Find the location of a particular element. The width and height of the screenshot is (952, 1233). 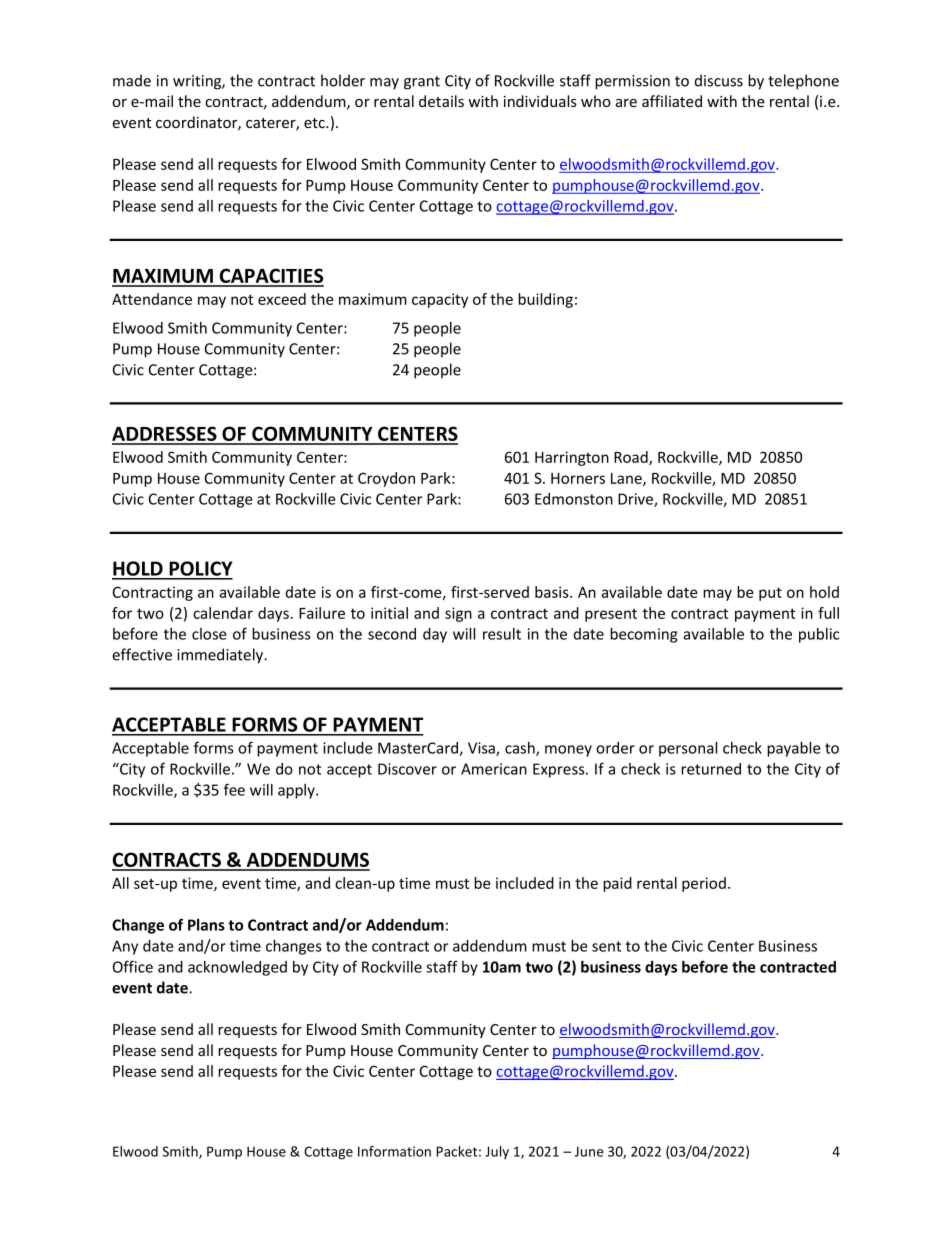

details is located at coordinates (441, 101).
